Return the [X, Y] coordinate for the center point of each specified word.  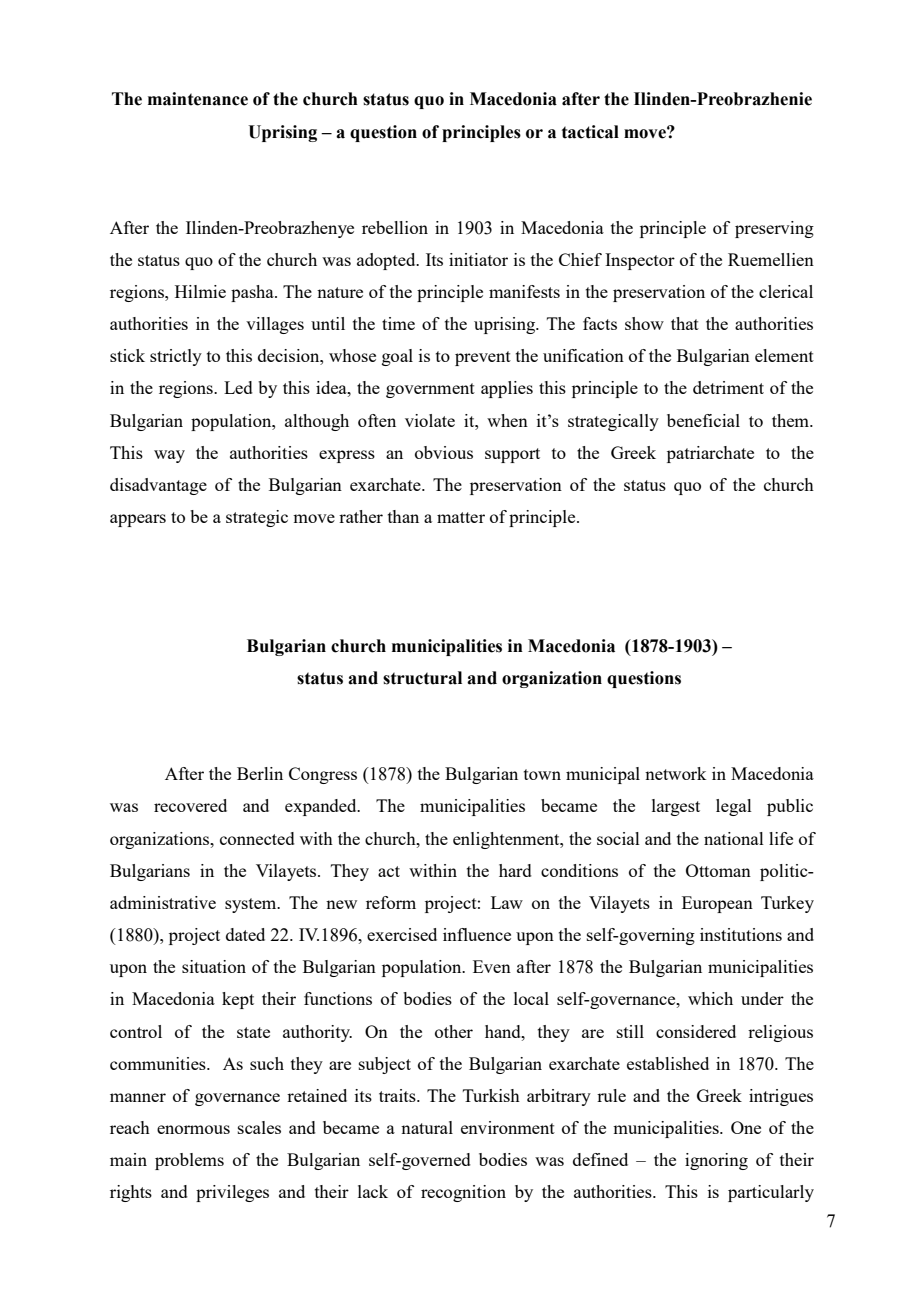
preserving [774, 229]
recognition [463, 1193]
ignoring [716, 1161]
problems [189, 1161]
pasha [253, 293]
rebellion [395, 227]
